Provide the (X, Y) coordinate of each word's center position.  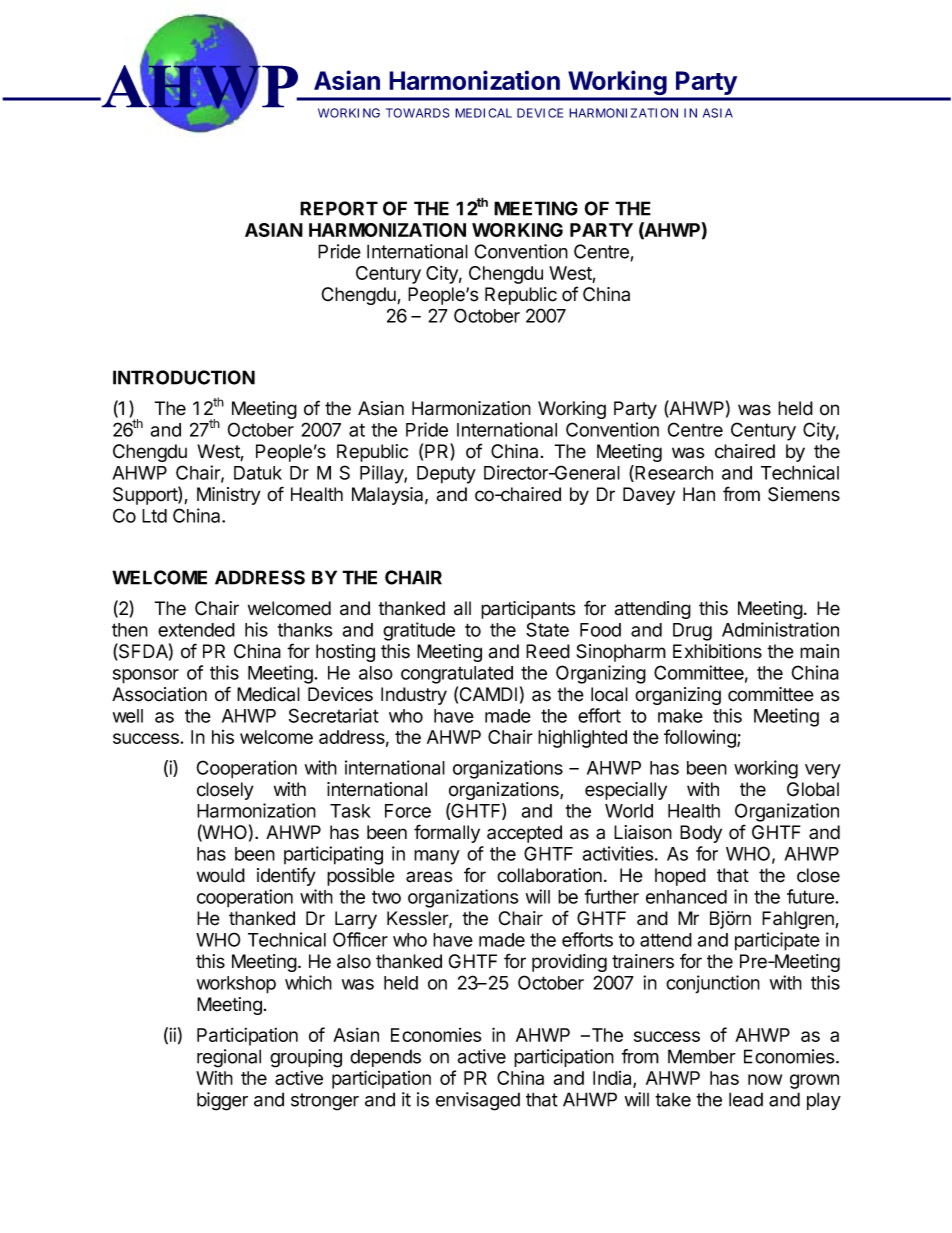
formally (447, 833)
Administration (780, 629)
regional (229, 1058)
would (221, 875)
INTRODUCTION (184, 377)
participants (528, 610)
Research (673, 473)
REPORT (339, 208)
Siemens (804, 494)
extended (196, 630)
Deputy (446, 475)
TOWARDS (417, 113)
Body (701, 834)
